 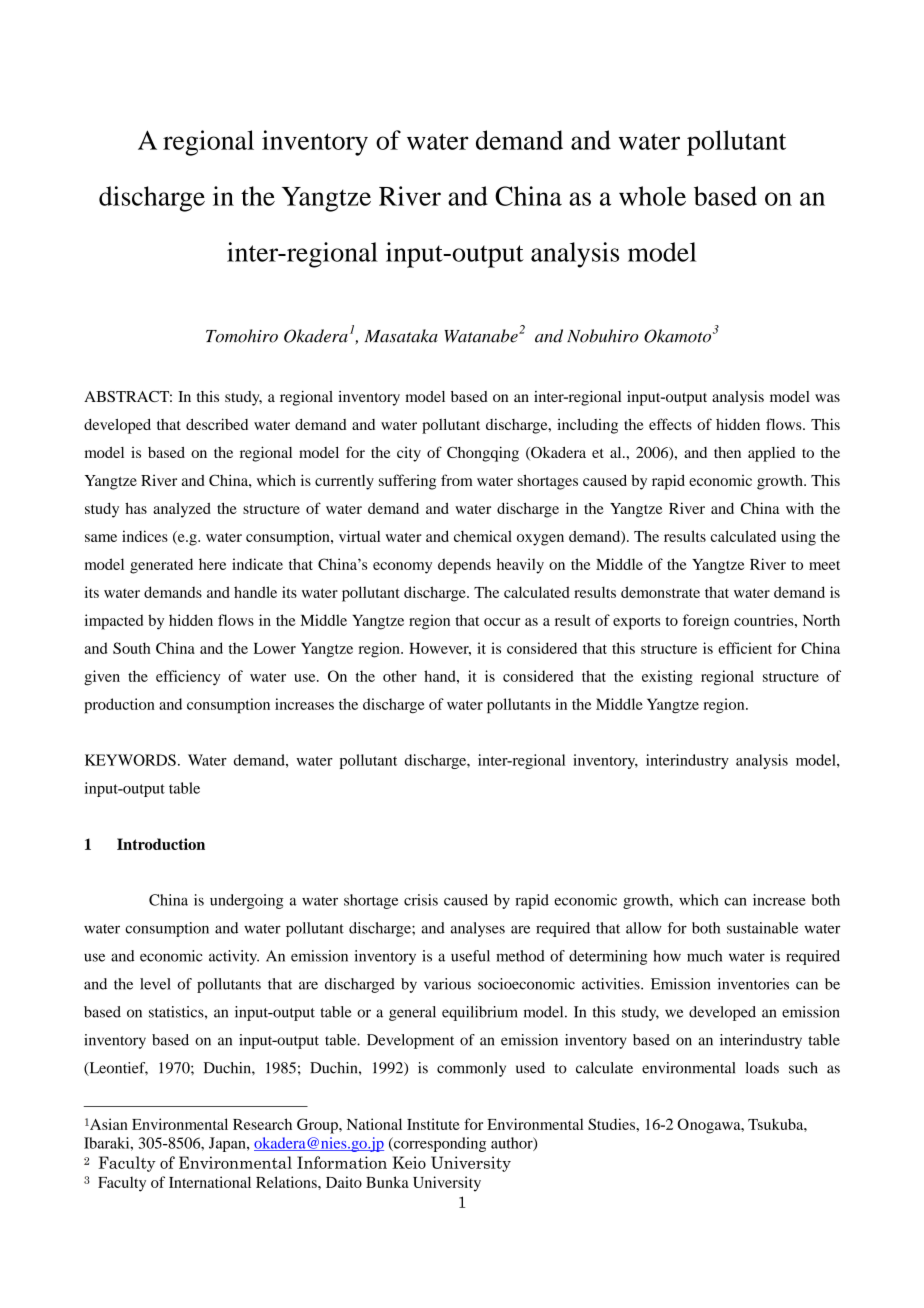 What do you see at coordinates (188, 678) in the document?
I see `efficiency` at bounding box center [188, 678].
